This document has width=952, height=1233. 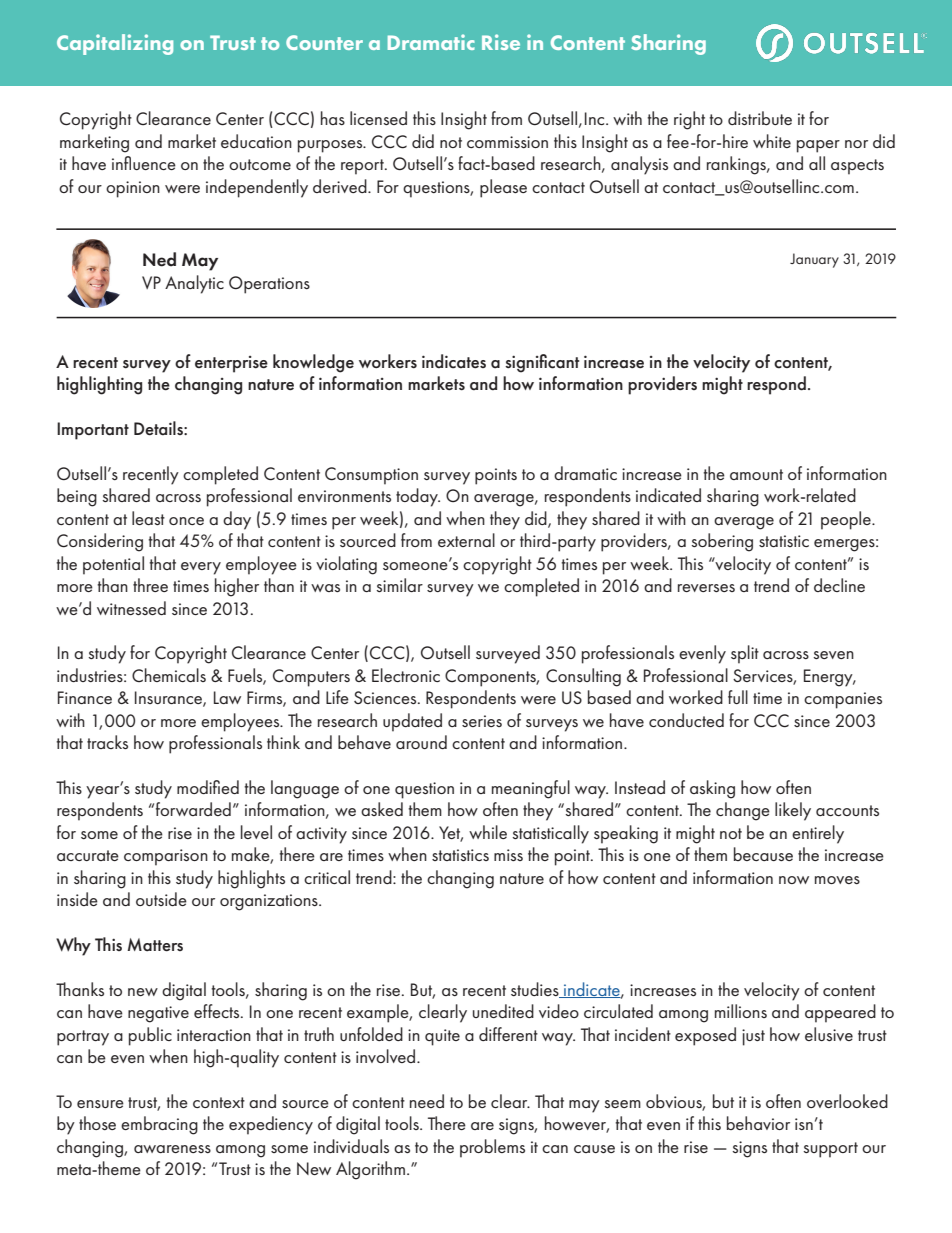 I want to click on behavior, so click(x=758, y=1123).
